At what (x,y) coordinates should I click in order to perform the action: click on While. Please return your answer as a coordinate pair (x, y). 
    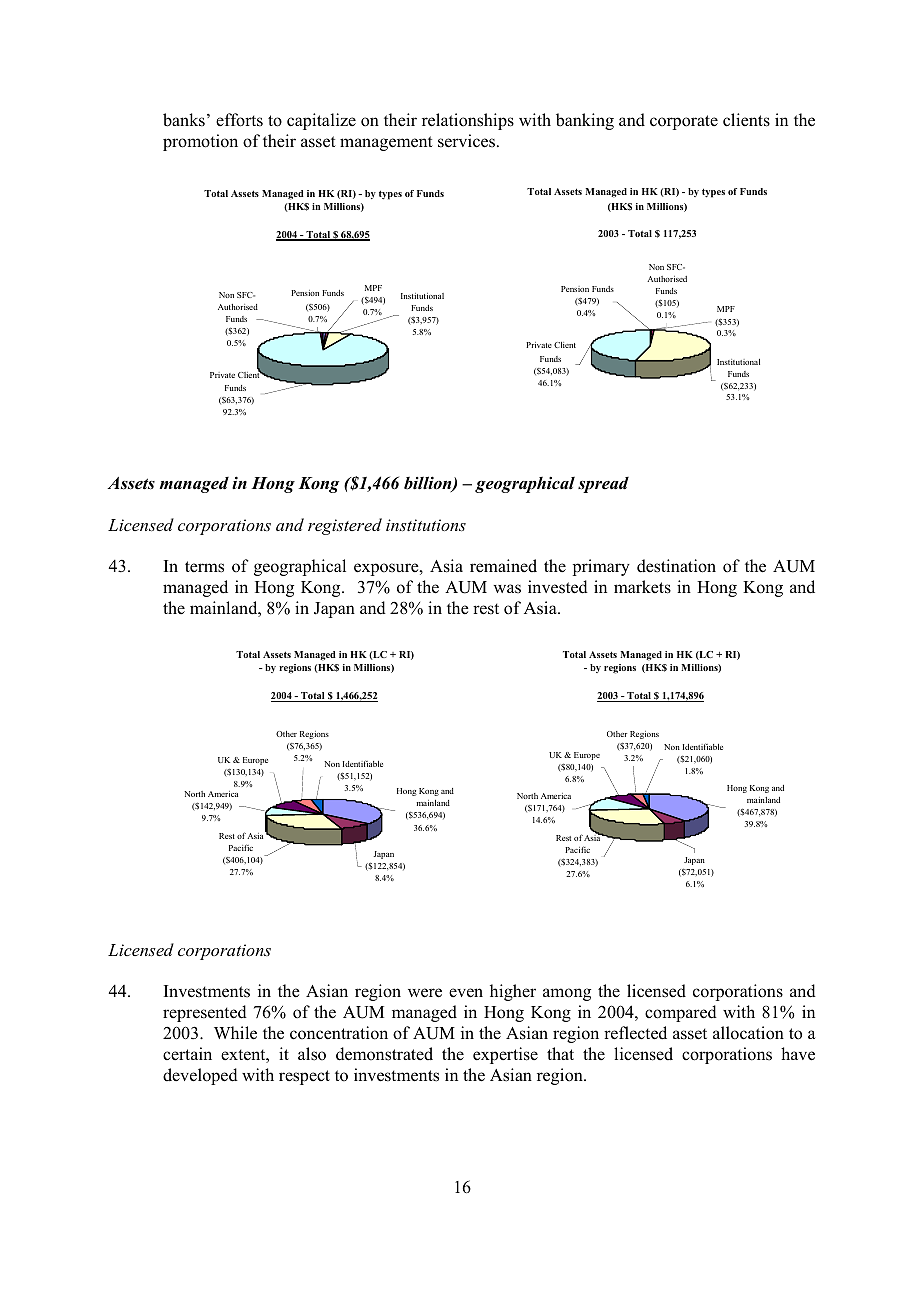
    Looking at the image, I should click on (235, 1033).
